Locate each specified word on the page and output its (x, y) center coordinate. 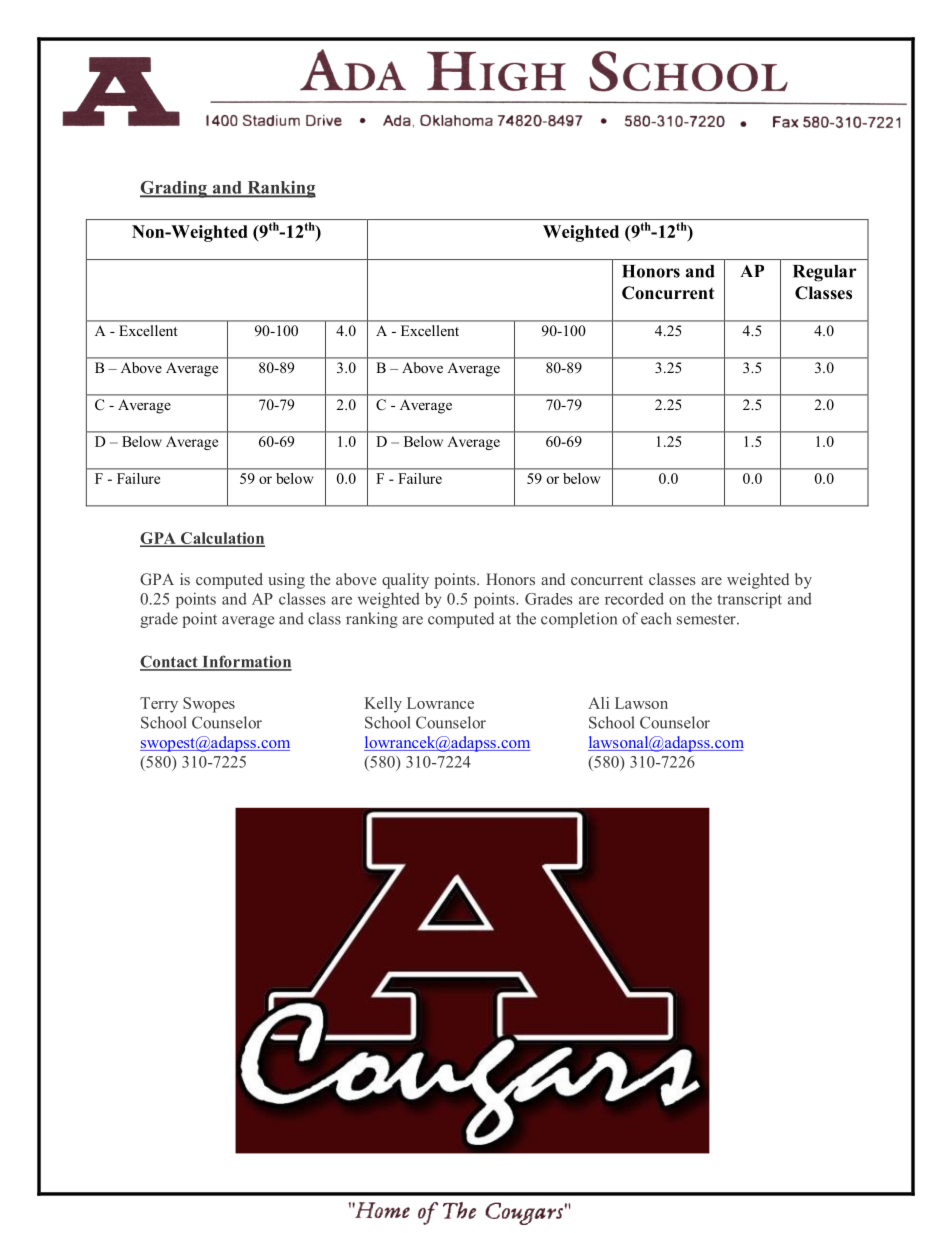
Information (246, 662)
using (286, 581)
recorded (634, 598)
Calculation (222, 539)
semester (707, 619)
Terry (159, 705)
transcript (749, 600)
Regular (825, 273)
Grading (174, 189)
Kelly (383, 705)
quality (405, 581)
